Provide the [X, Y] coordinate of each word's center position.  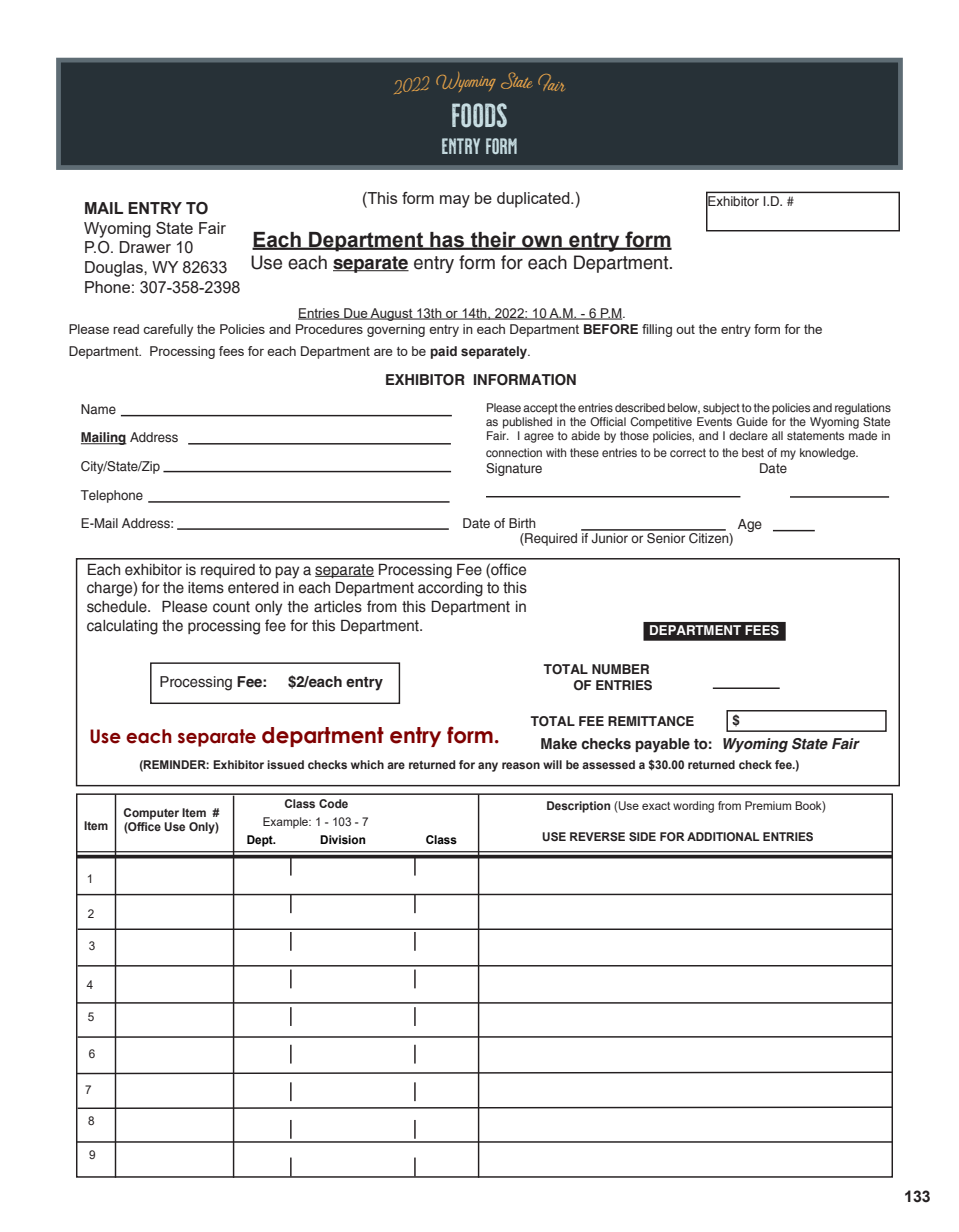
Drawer [145, 247]
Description [578, 807]
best [753, 452]
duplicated [534, 200]
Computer [151, 814]
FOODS [479, 115]
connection [514, 452]
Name [98, 409]
